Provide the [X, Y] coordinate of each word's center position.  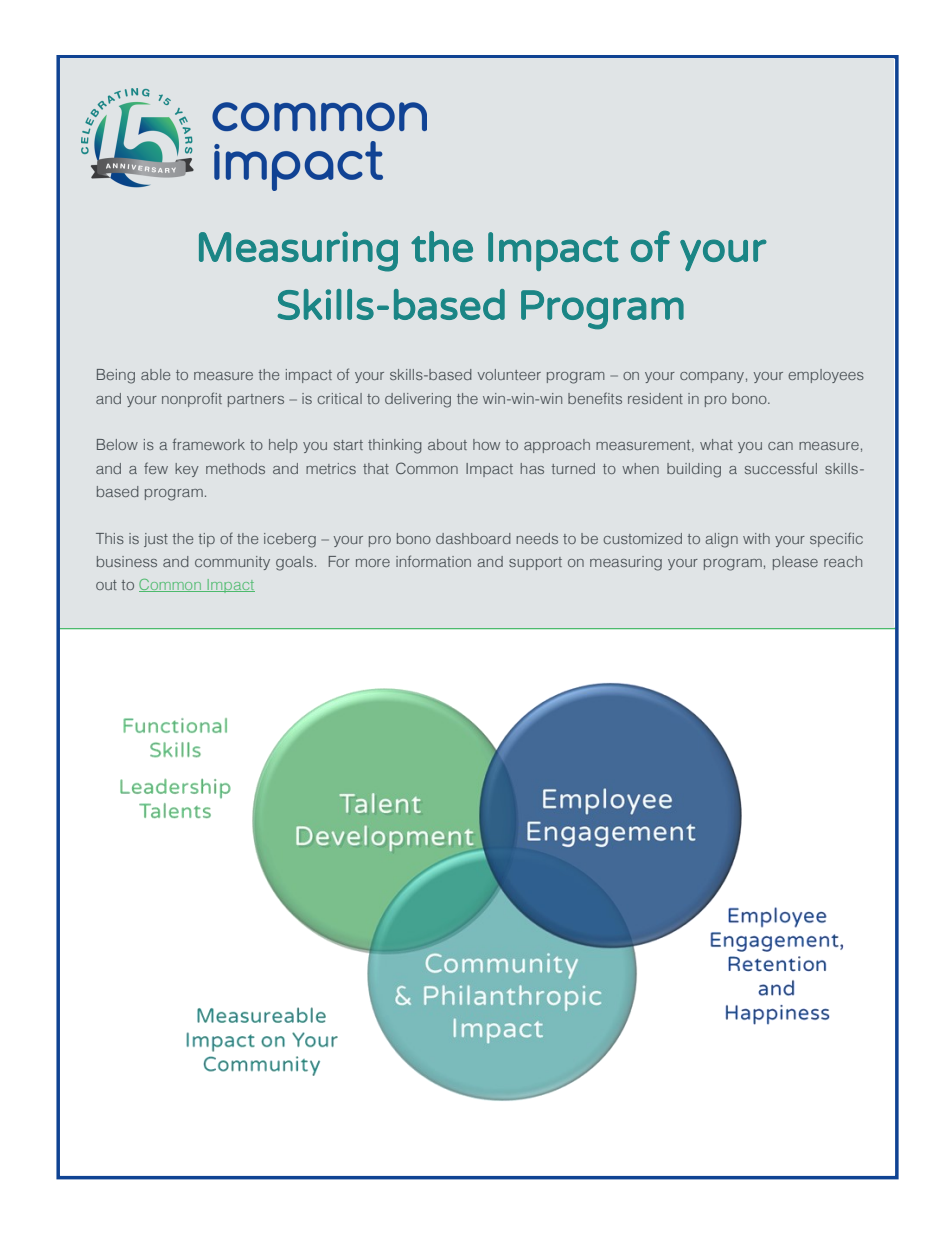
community [232, 563]
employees [826, 376]
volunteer [509, 374]
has [532, 468]
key [187, 470]
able [155, 374]
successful [781, 468]
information [433, 561]
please [795, 563]
